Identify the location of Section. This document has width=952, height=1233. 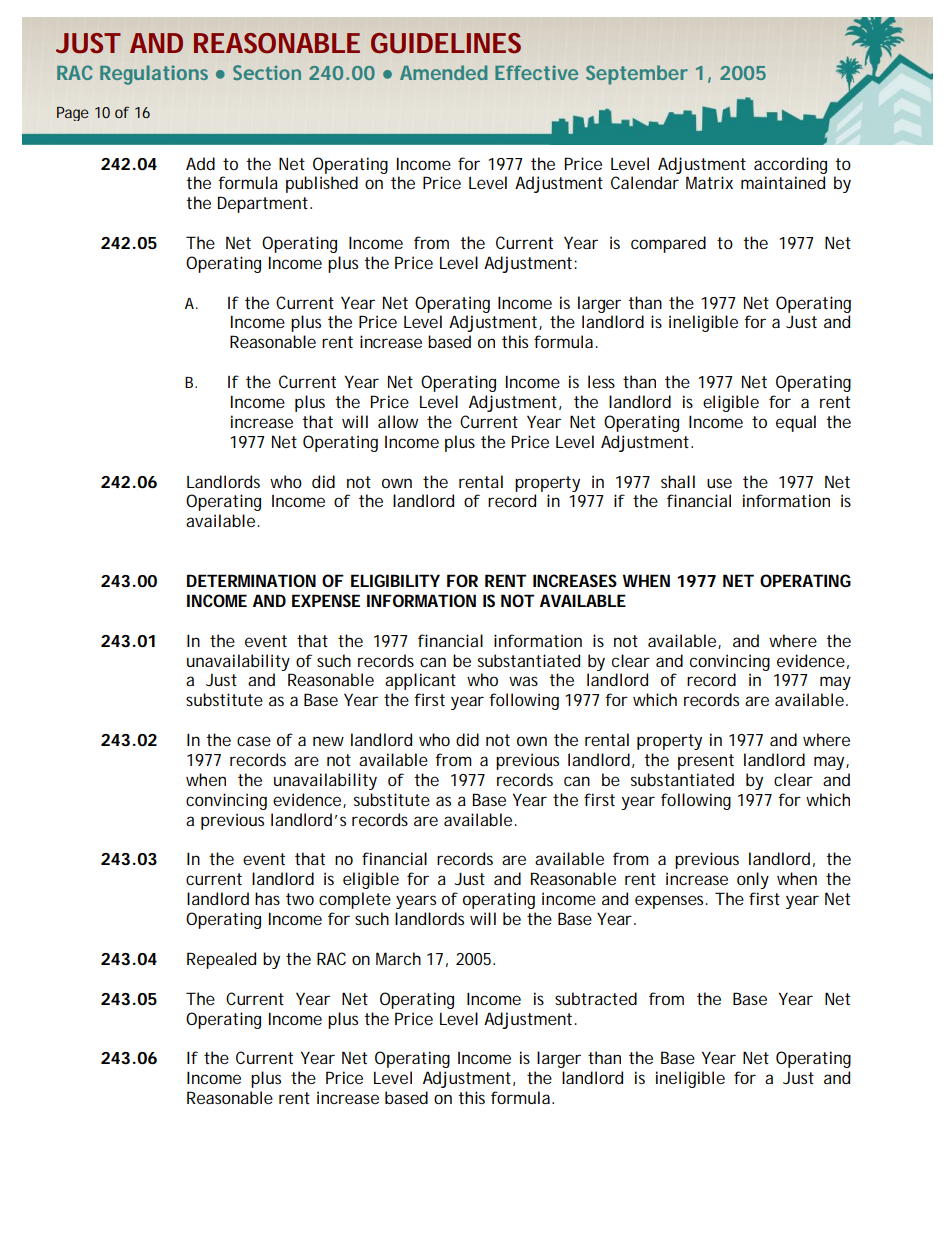
(267, 72).
